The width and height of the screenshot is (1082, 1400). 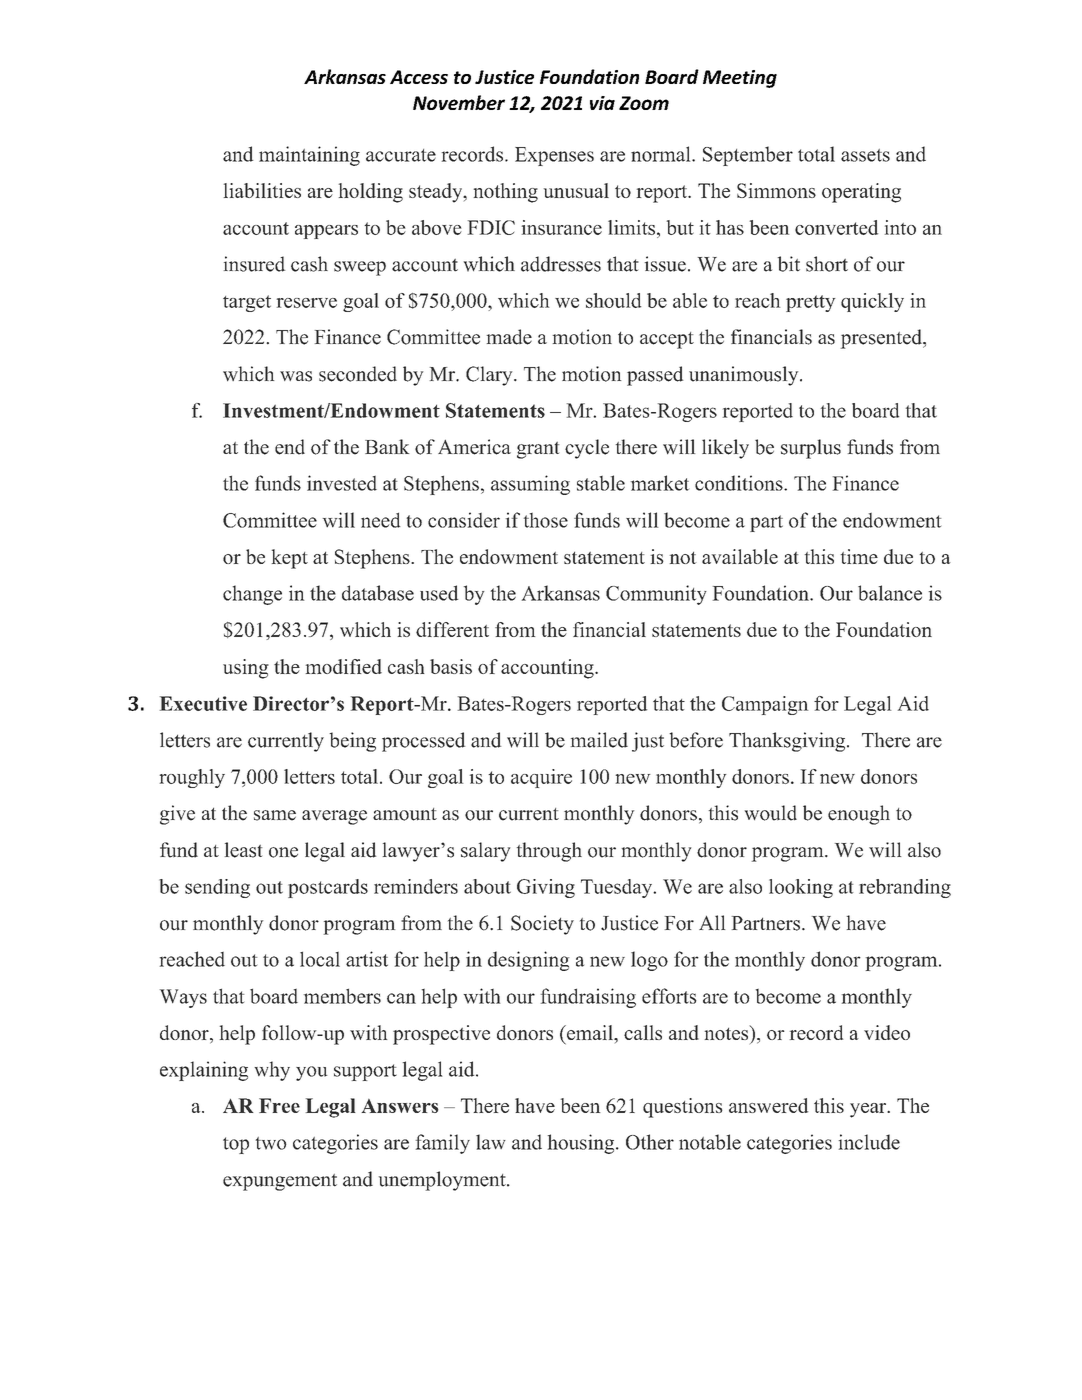 I want to click on Clary, so click(x=490, y=376).
